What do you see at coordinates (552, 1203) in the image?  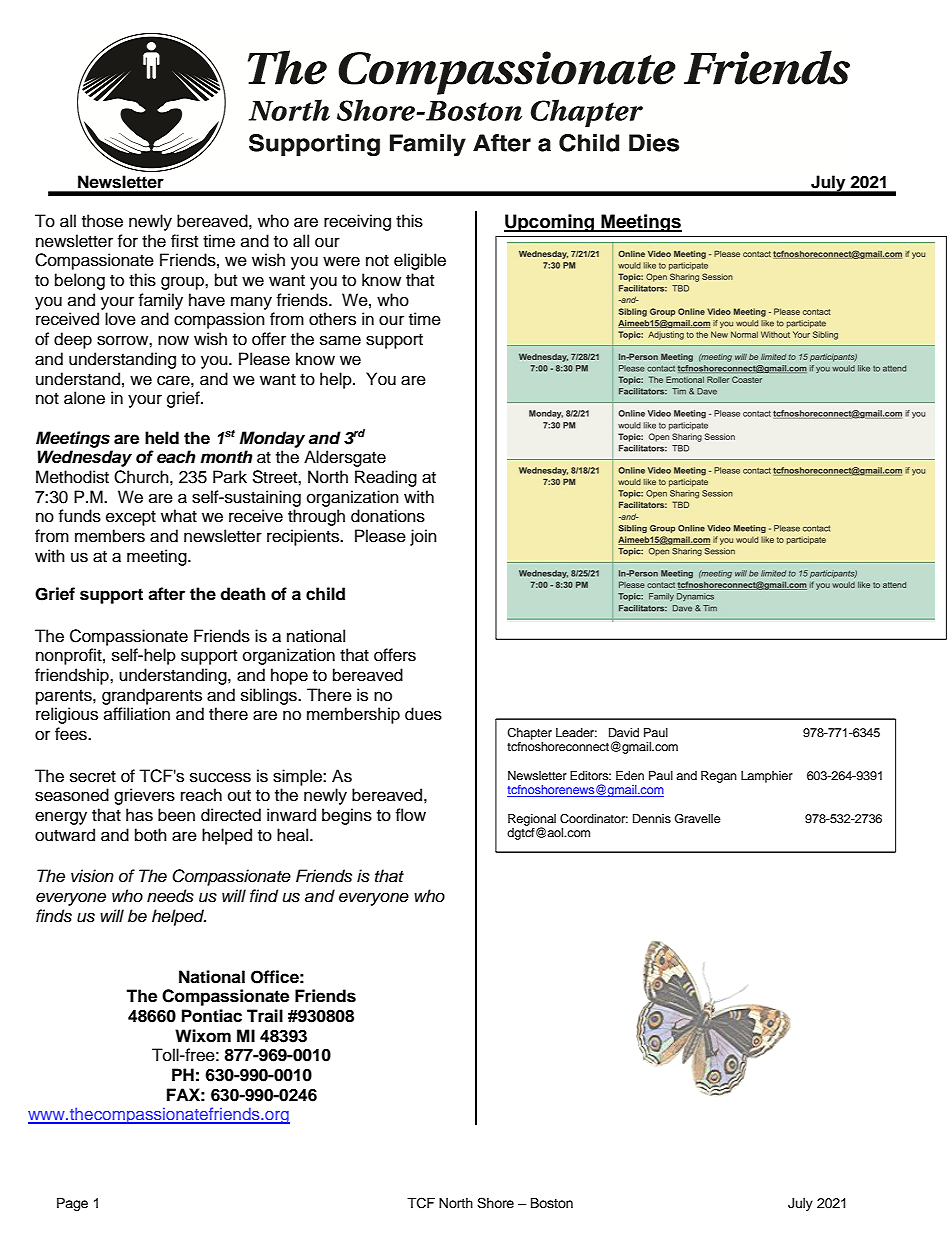 I see `Boston` at bounding box center [552, 1203].
